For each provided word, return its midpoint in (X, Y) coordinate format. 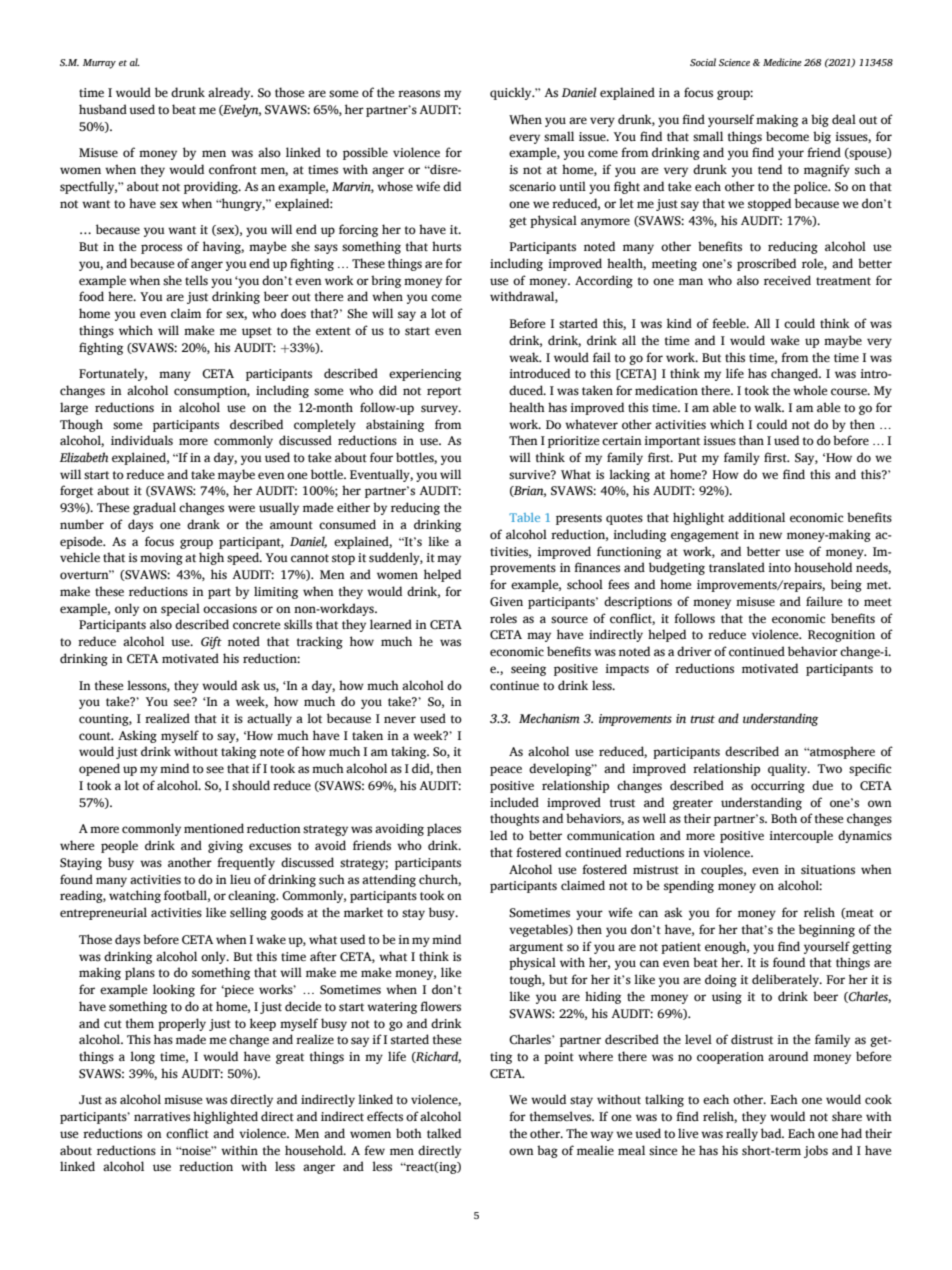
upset (257, 332)
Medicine (782, 62)
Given (506, 601)
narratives (162, 1117)
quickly (512, 93)
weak (525, 357)
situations (828, 870)
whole (810, 390)
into (779, 568)
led (498, 835)
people (119, 846)
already (230, 93)
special (180, 609)
